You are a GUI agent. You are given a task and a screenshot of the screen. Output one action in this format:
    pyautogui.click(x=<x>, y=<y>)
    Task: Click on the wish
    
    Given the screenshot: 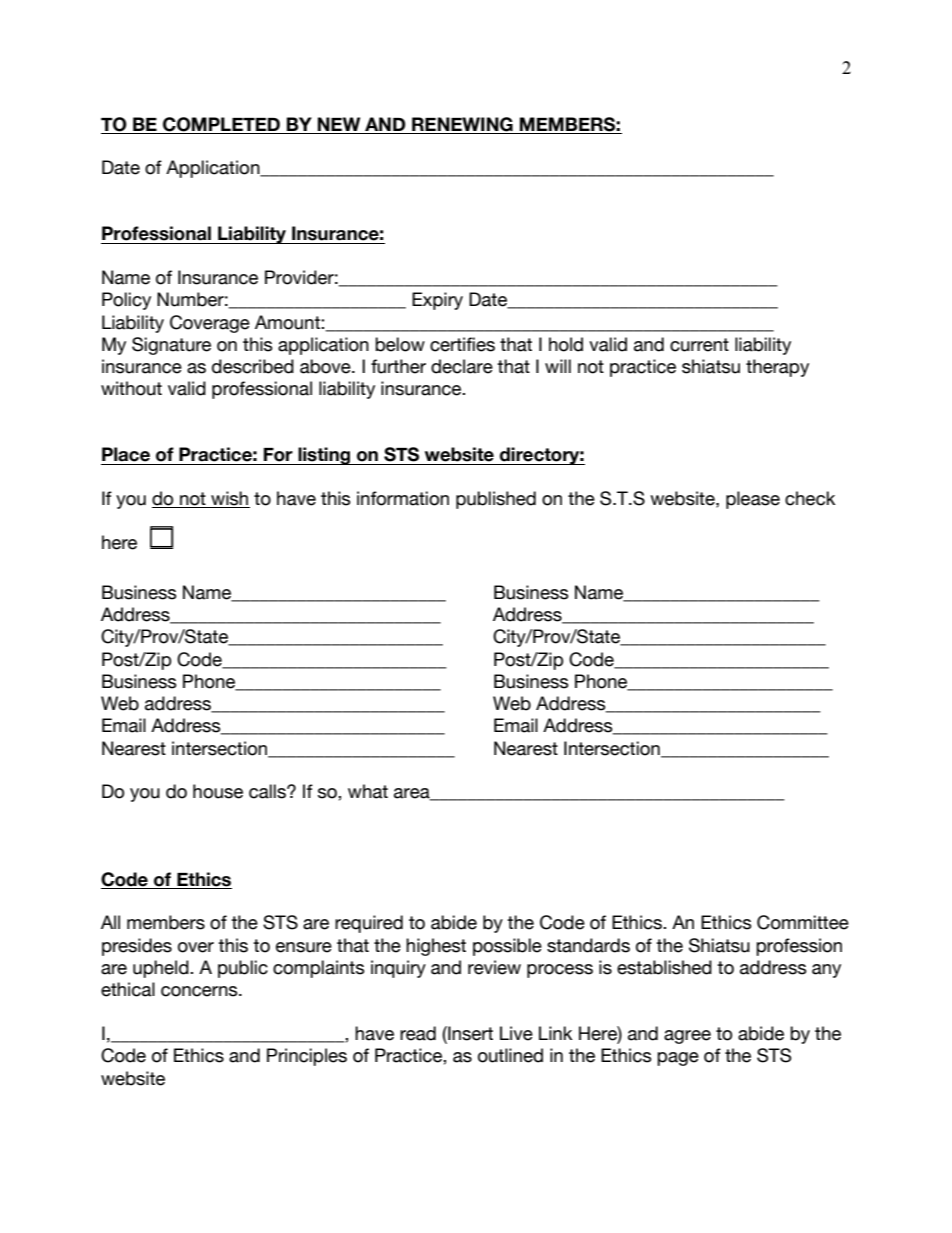 What is the action you would take?
    pyautogui.click(x=229, y=499)
